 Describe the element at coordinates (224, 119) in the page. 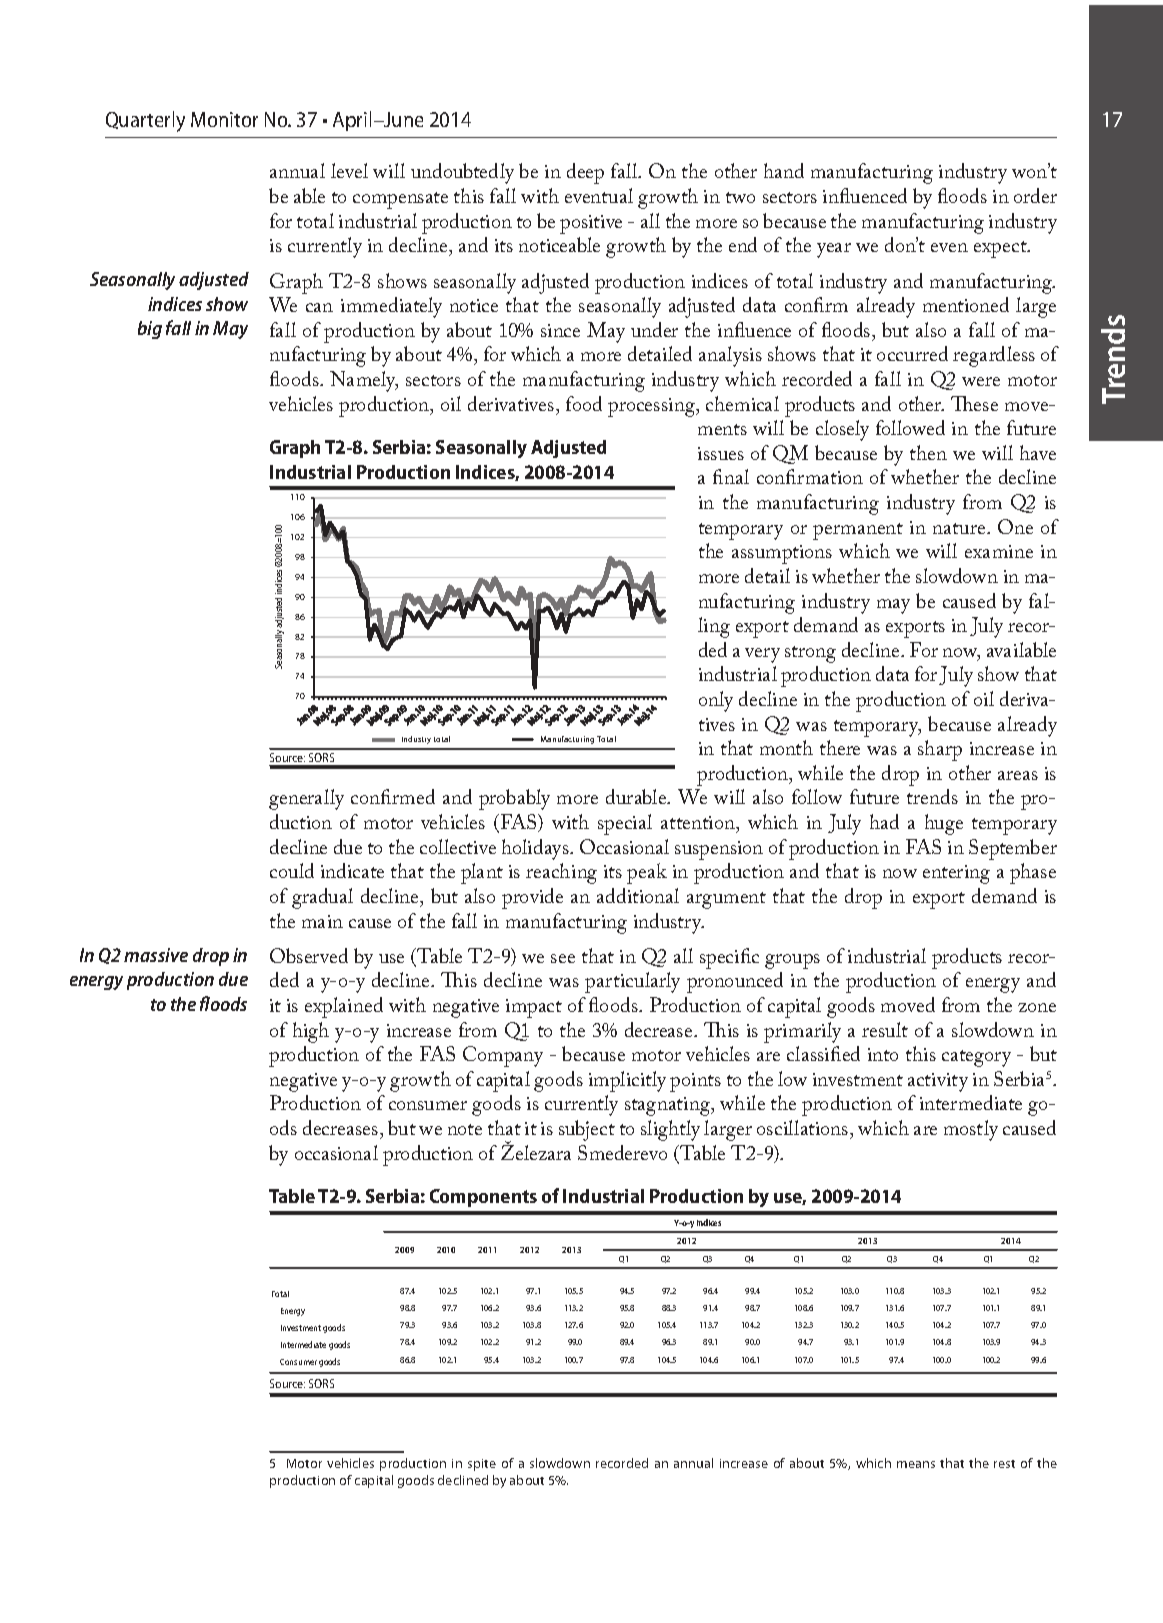

I see `Monitor` at that location.
